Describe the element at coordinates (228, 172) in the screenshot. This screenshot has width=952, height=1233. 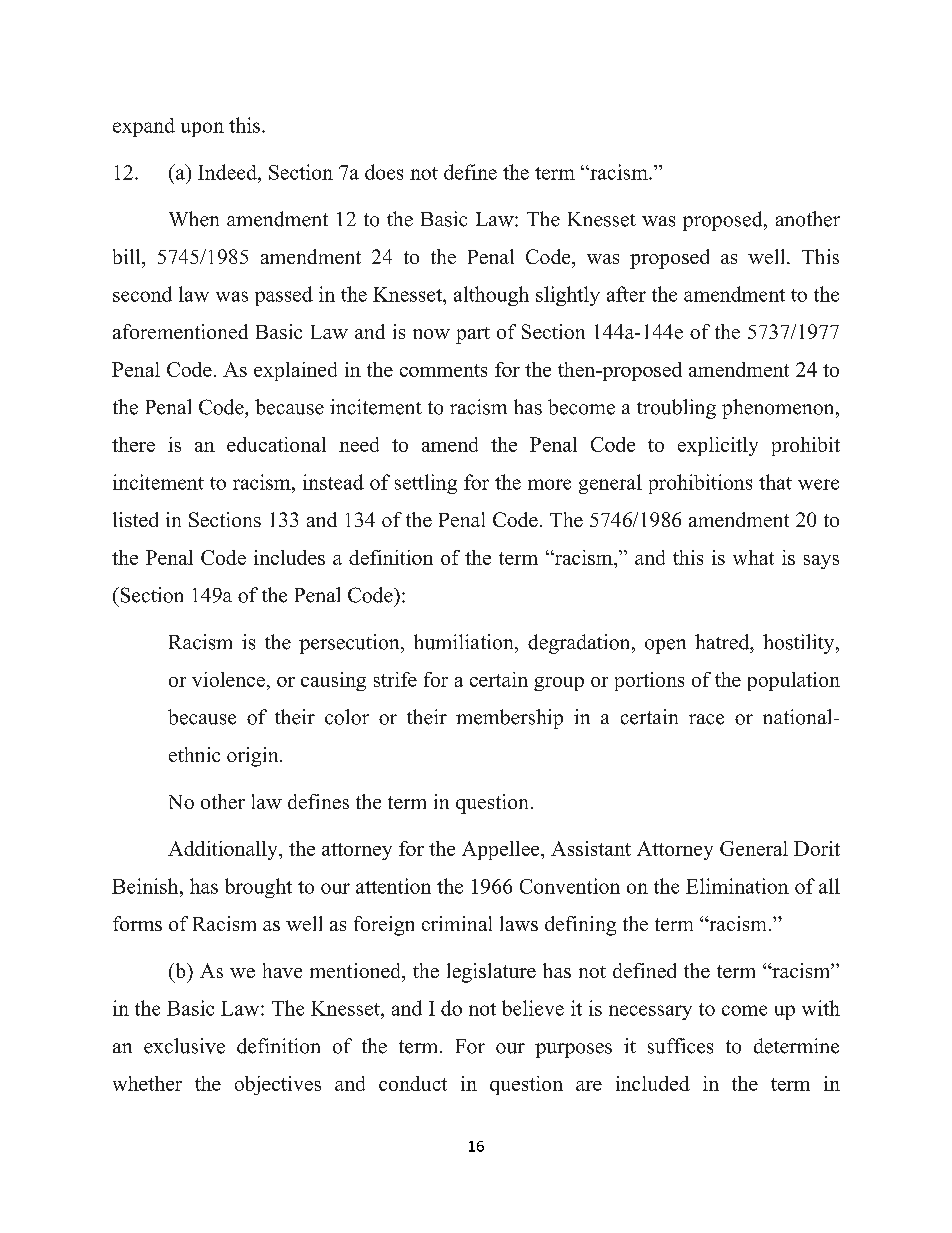
I see `Indeed` at that location.
